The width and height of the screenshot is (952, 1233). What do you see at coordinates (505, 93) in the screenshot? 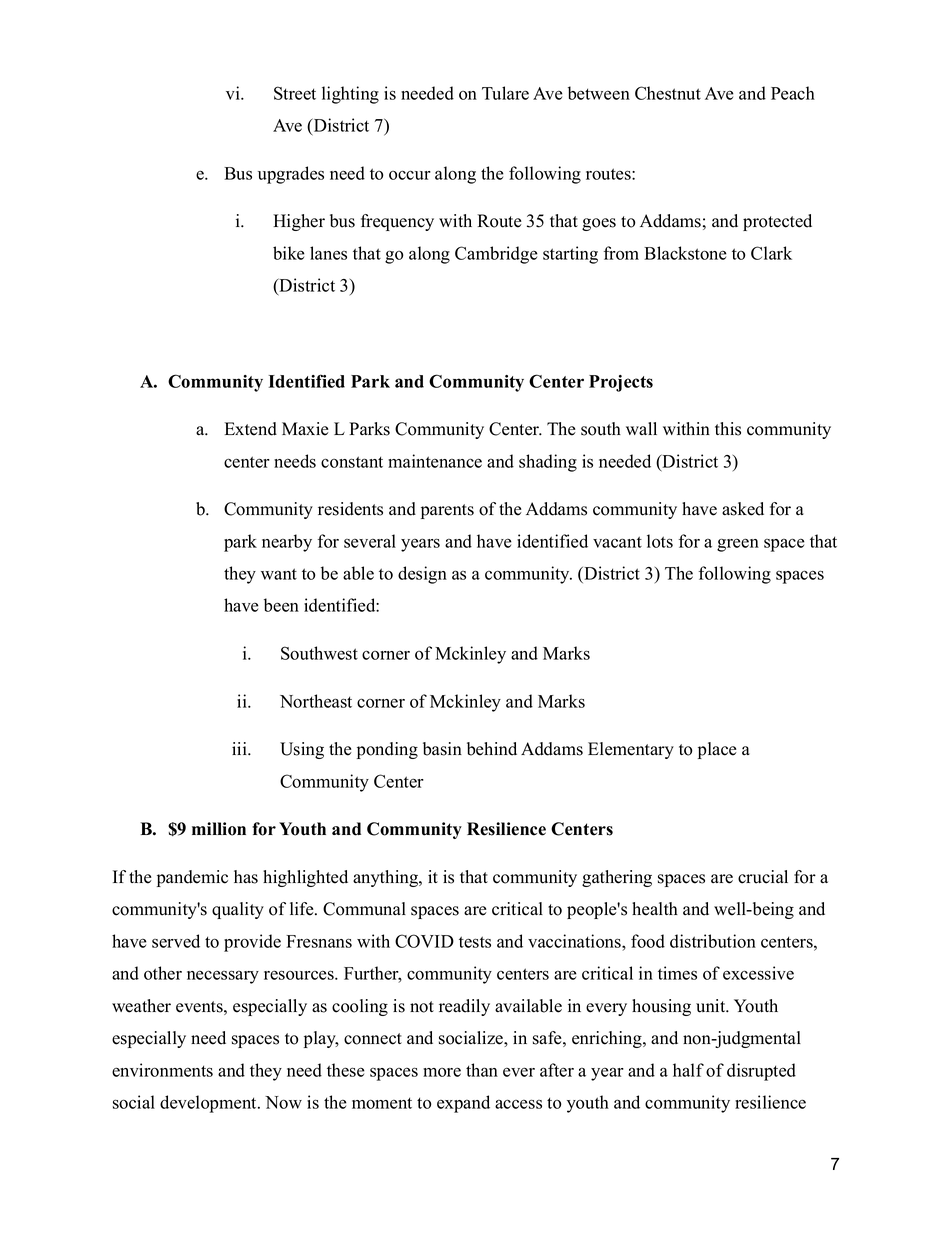
I see `Tulare` at bounding box center [505, 93].
